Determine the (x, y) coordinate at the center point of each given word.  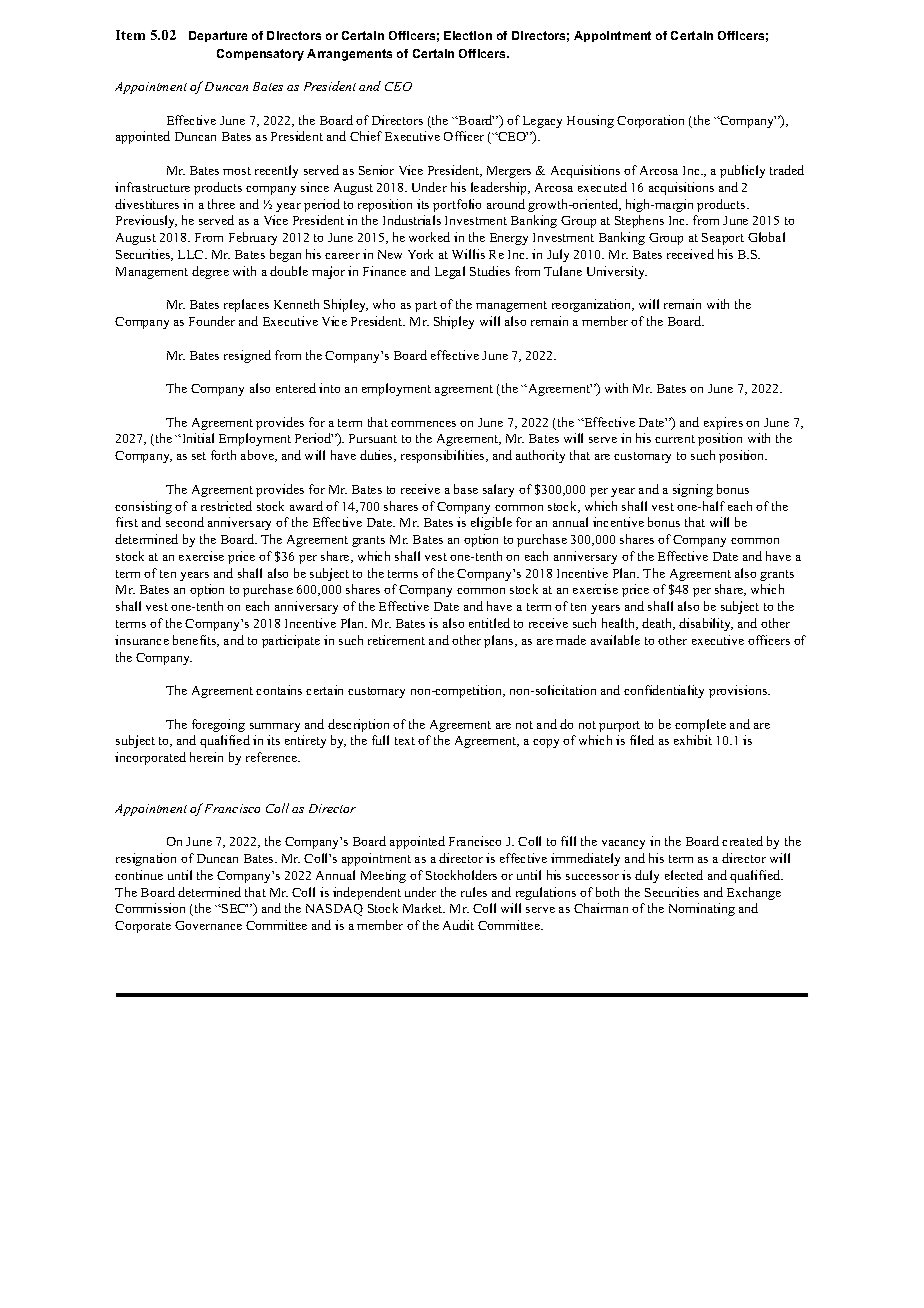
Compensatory (260, 55)
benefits (196, 641)
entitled (489, 623)
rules (474, 892)
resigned (247, 356)
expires (723, 423)
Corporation (650, 121)
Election (468, 35)
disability (706, 624)
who (384, 304)
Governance (208, 925)
